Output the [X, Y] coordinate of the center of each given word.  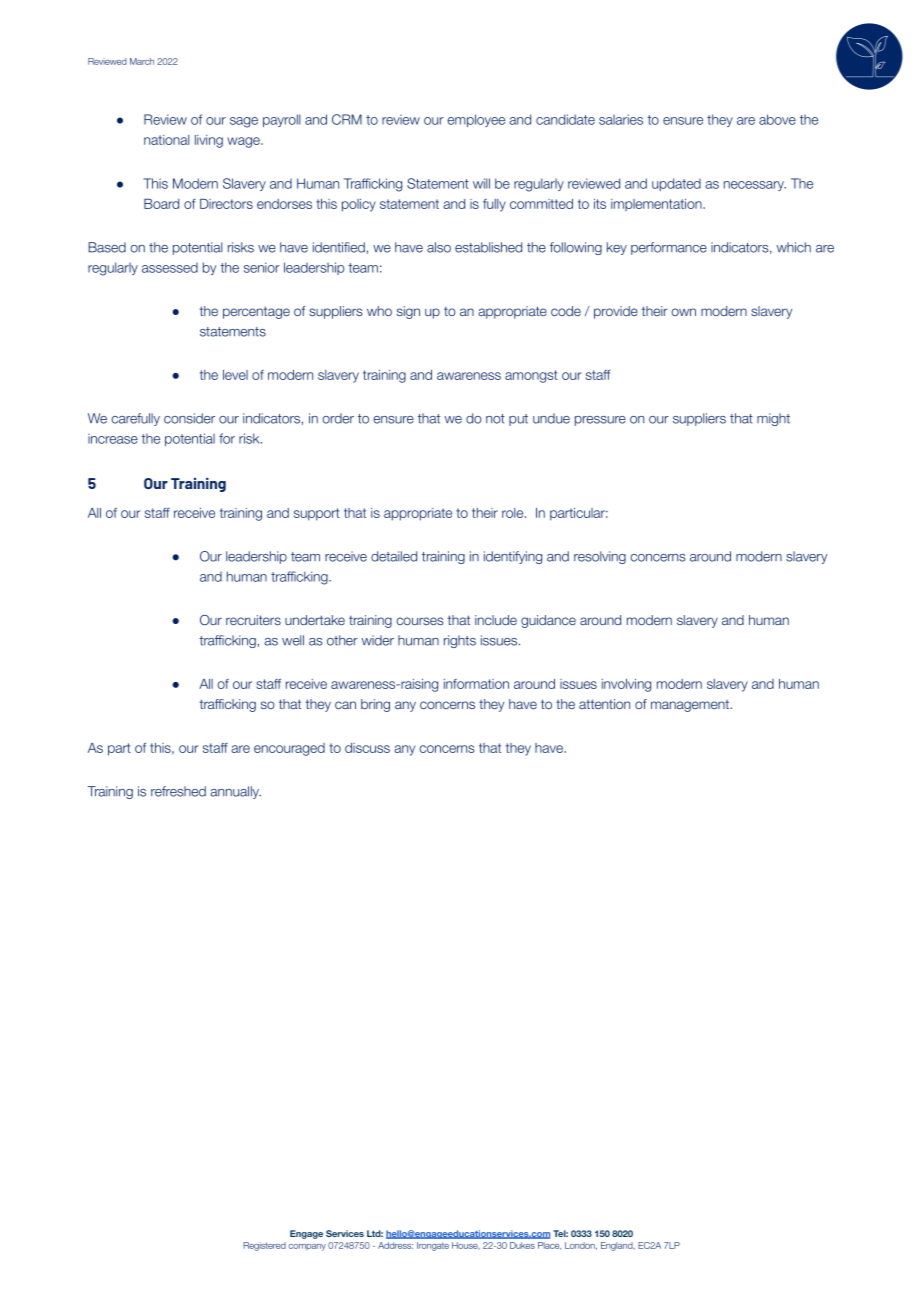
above [777, 119]
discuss [367, 748]
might [773, 419]
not [495, 419]
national [167, 140]
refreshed [178, 791]
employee [476, 120]
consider [189, 418]
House [466, 1246]
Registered [264, 1246]
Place [549, 1246]
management [691, 706]
